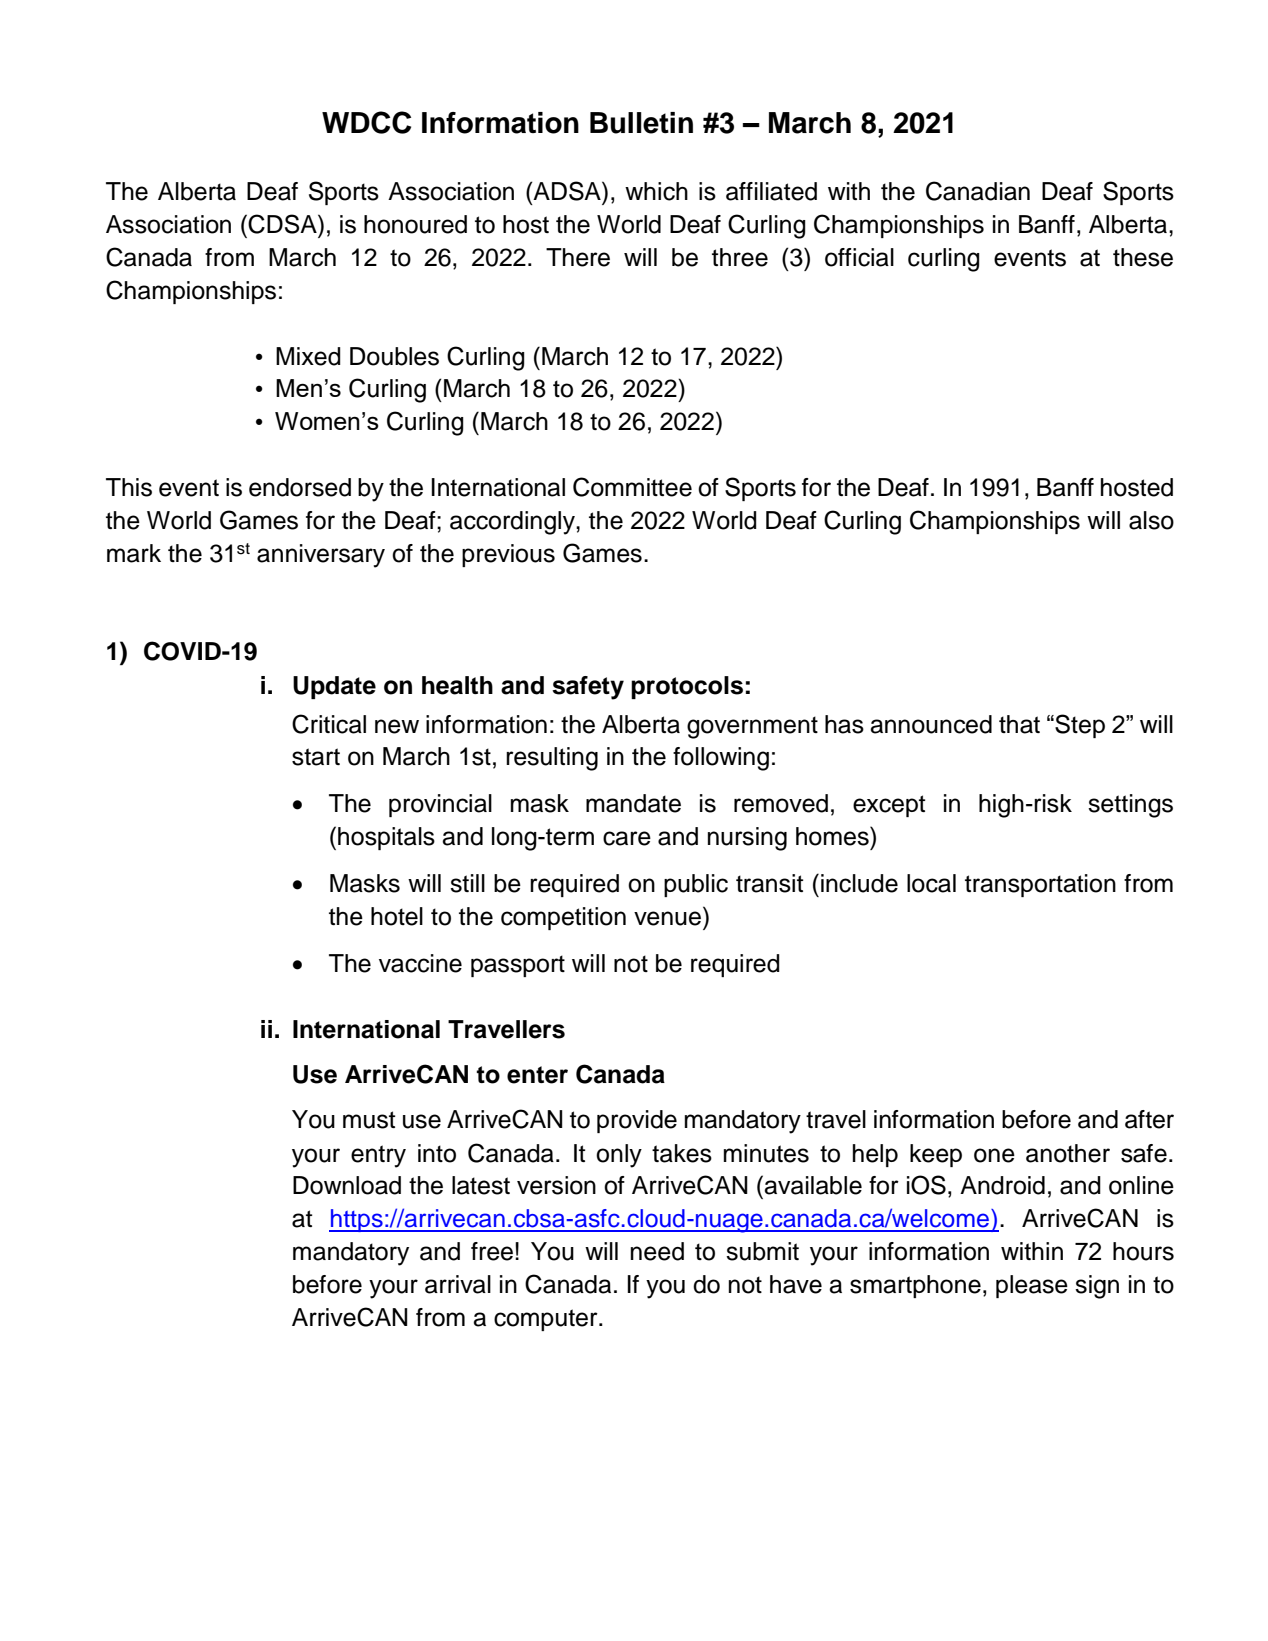  I want to click on Committee, so click(632, 487).
